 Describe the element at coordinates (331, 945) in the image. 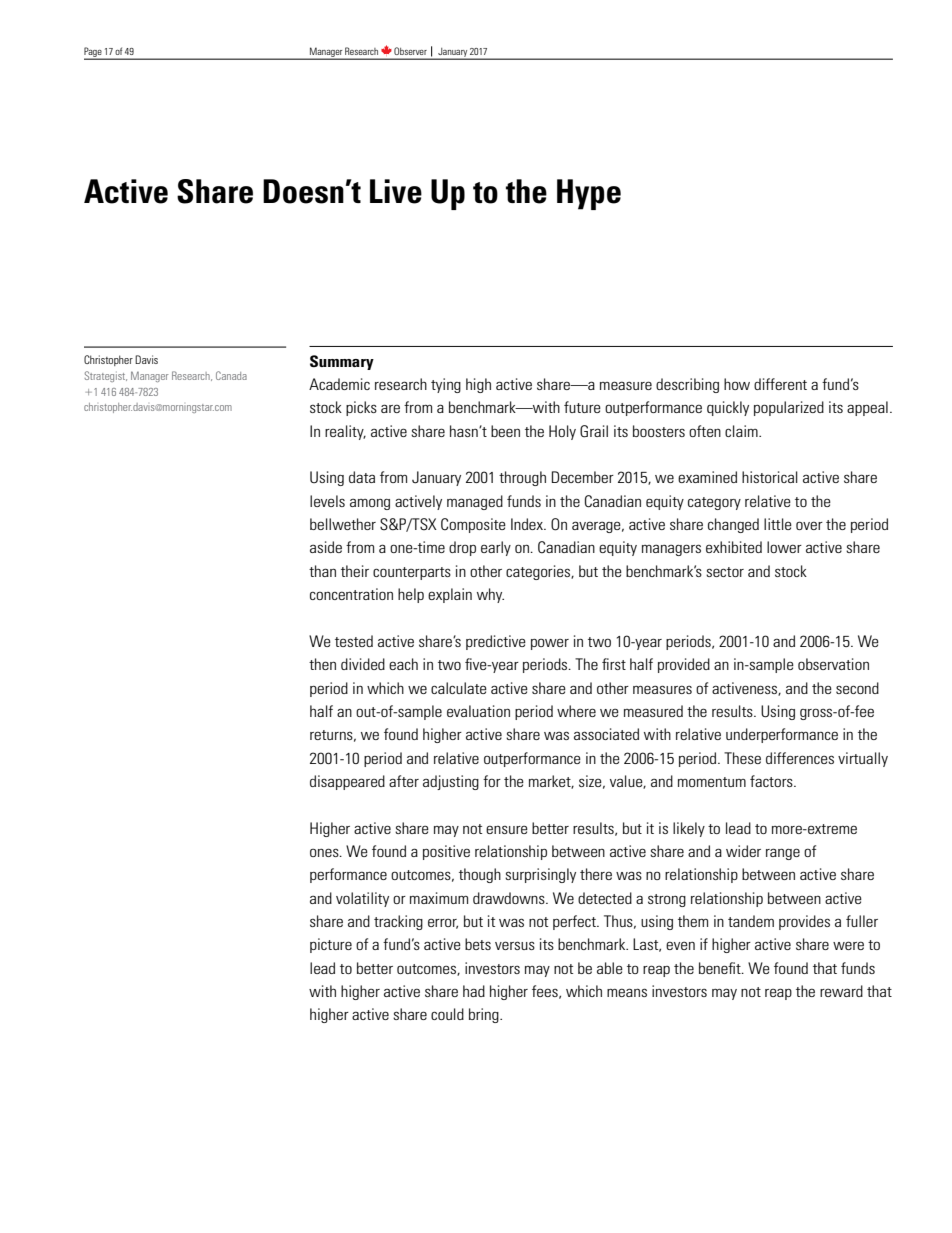

I see `picture` at that location.
